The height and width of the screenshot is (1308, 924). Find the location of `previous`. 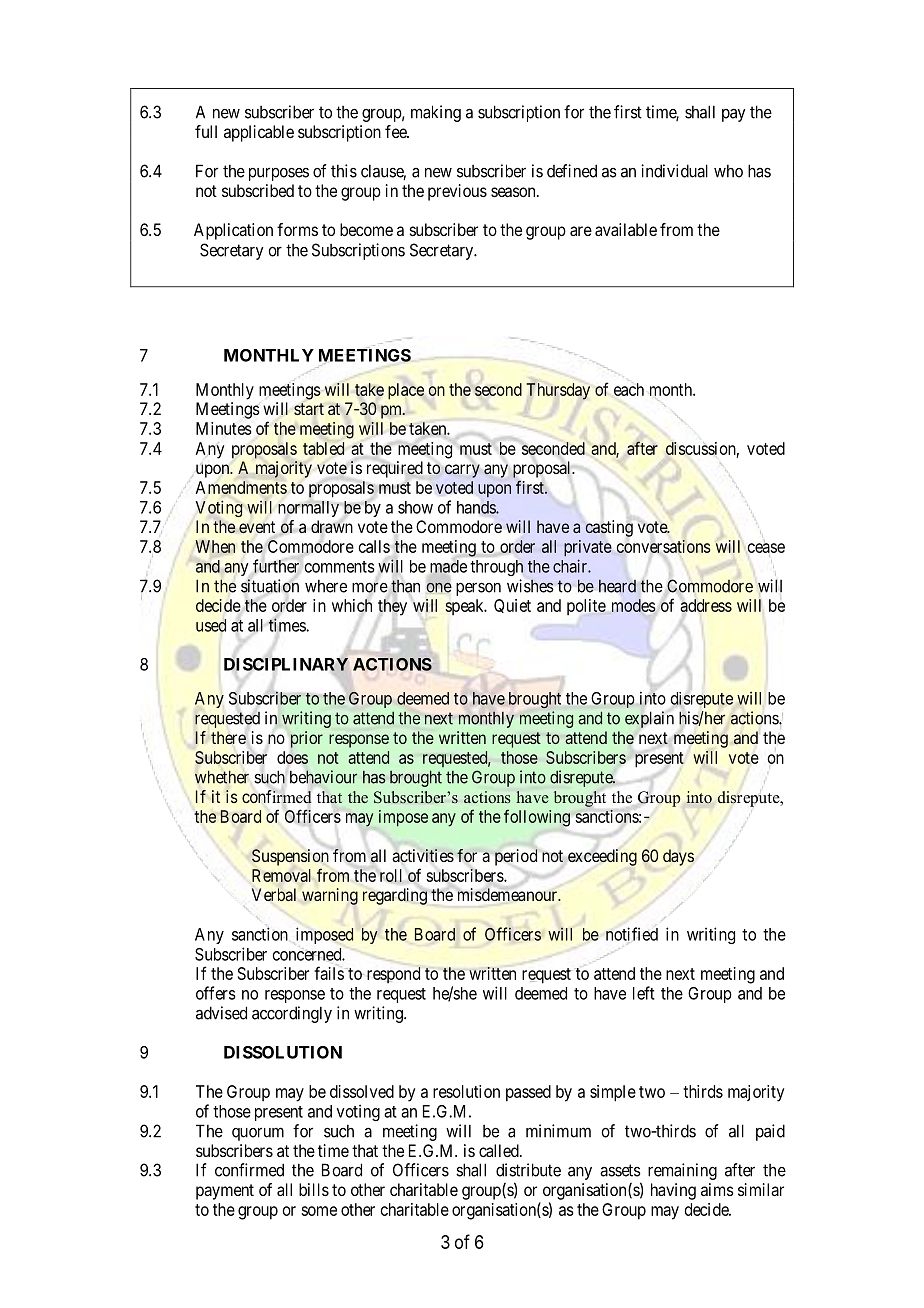

previous is located at coordinates (457, 192).
